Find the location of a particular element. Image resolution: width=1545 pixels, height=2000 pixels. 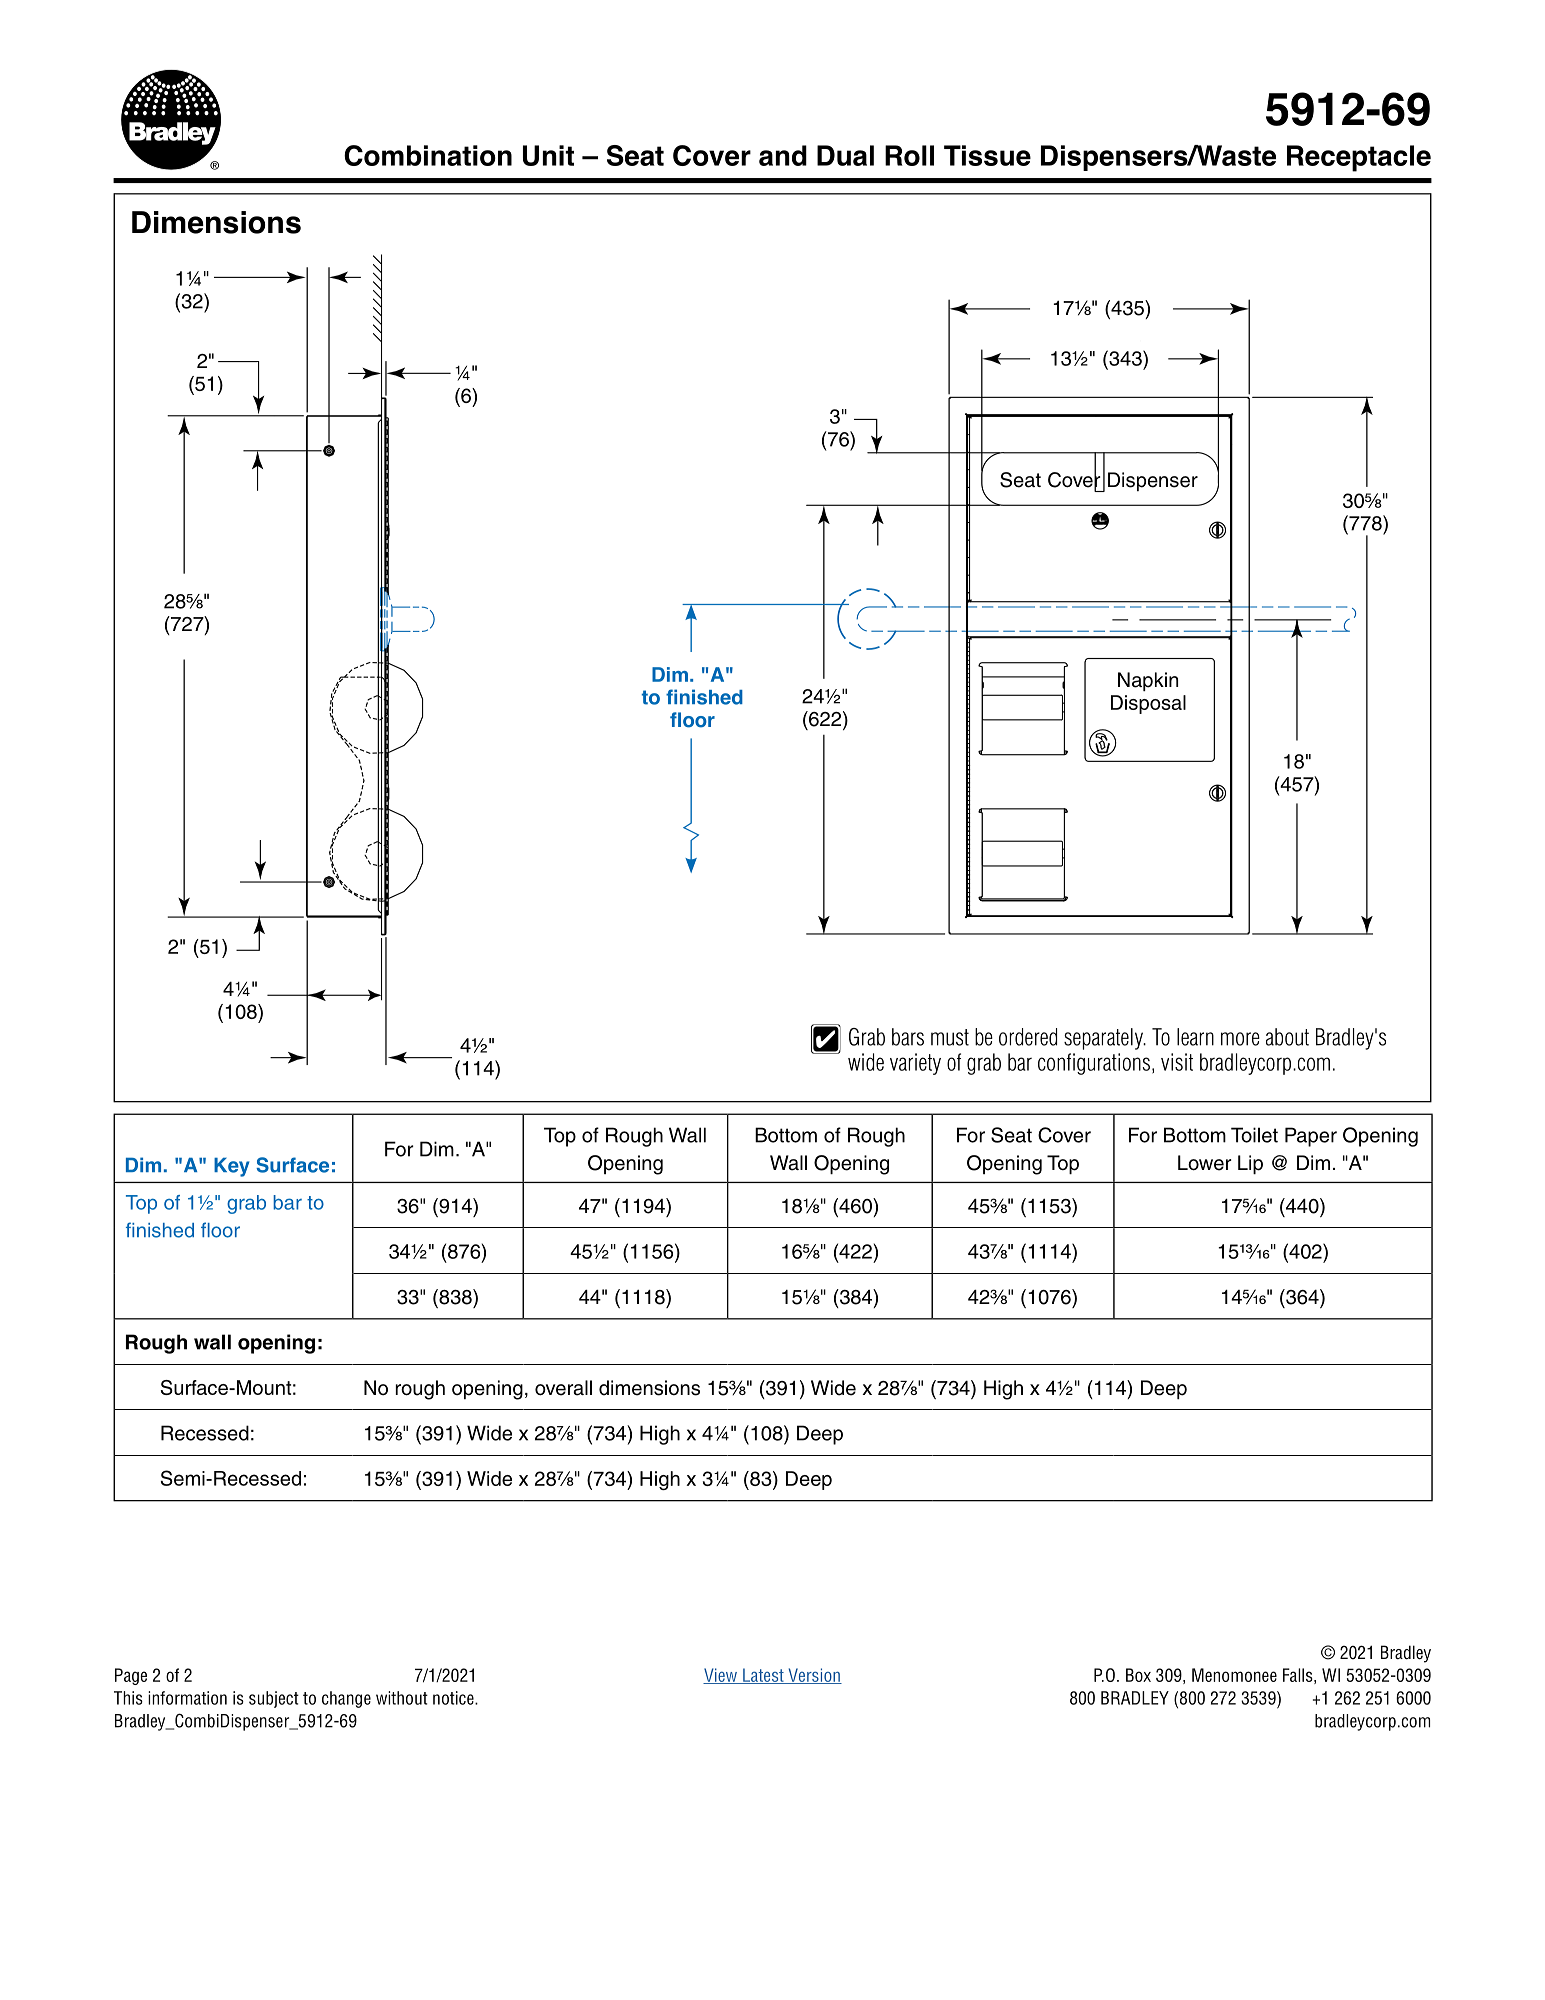

Box is located at coordinates (1138, 1675).
